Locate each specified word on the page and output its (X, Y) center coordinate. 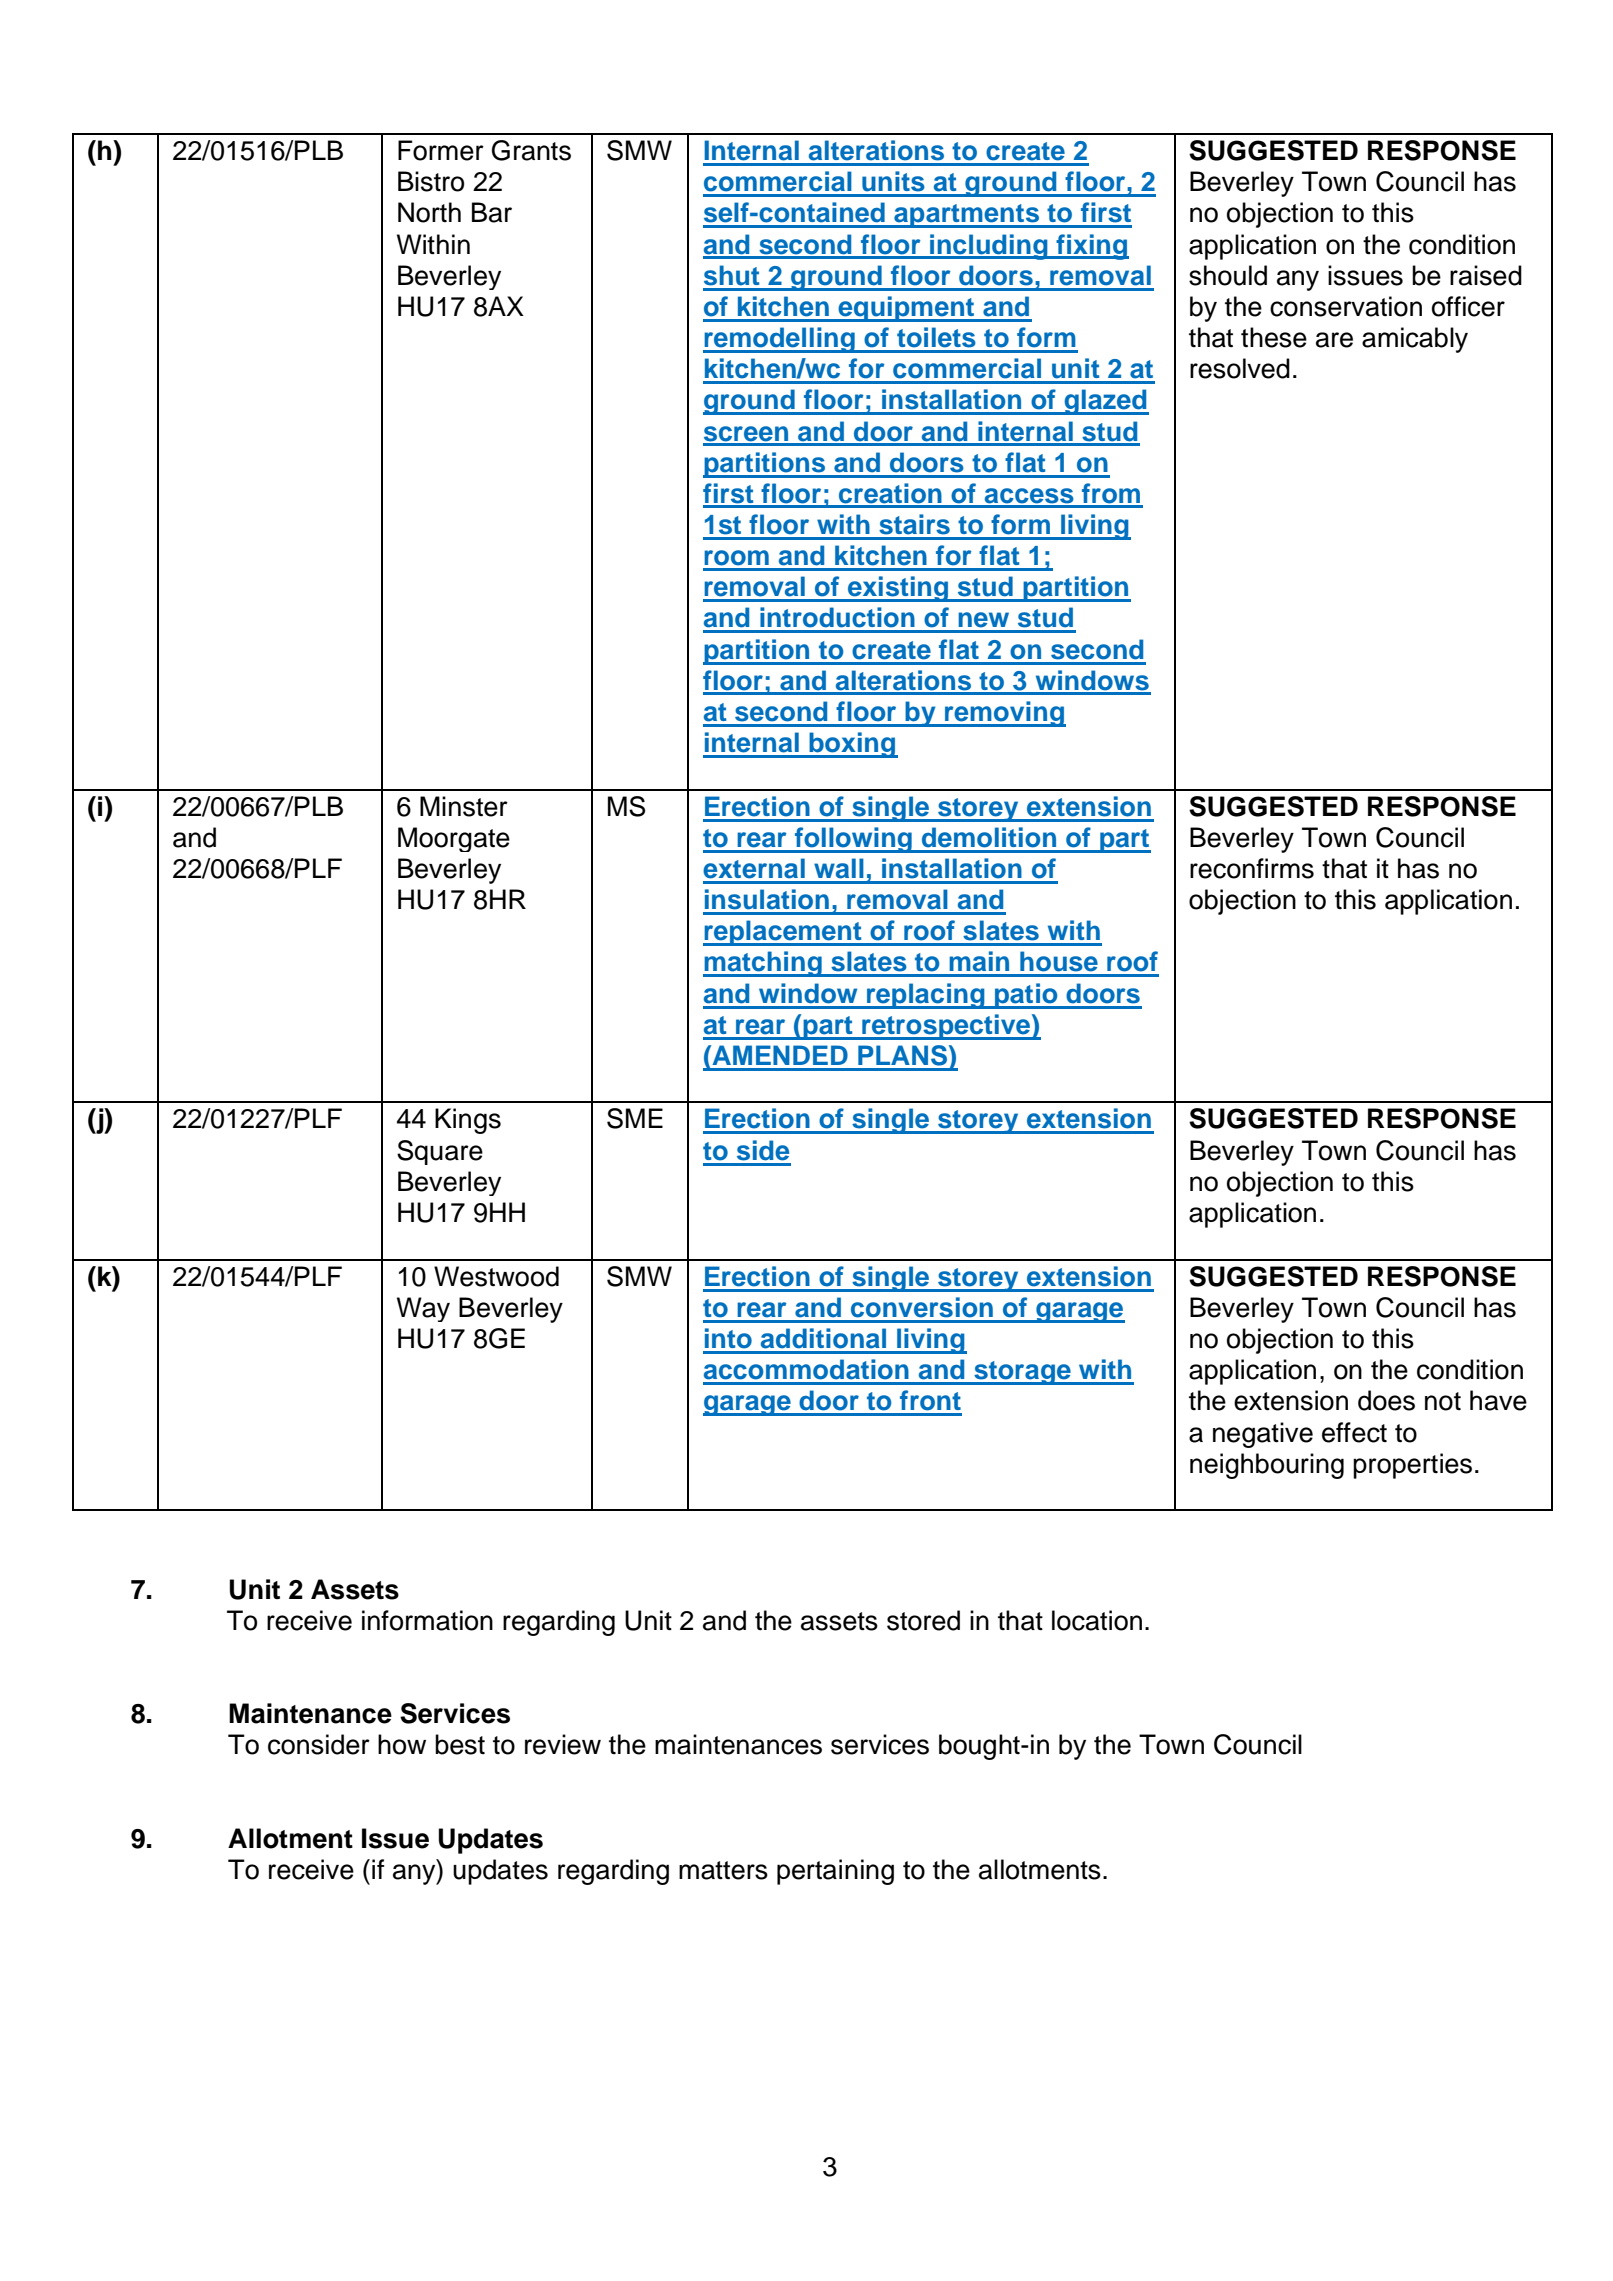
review (563, 1744)
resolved (1240, 368)
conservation (1346, 306)
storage (1022, 1373)
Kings (468, 1121)
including (989, 247)
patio (1026, 996)
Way (423, 1309)
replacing (926, 996)
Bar (492, 212)
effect (1354, 1432)
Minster (464, 806)
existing (898, 589)
